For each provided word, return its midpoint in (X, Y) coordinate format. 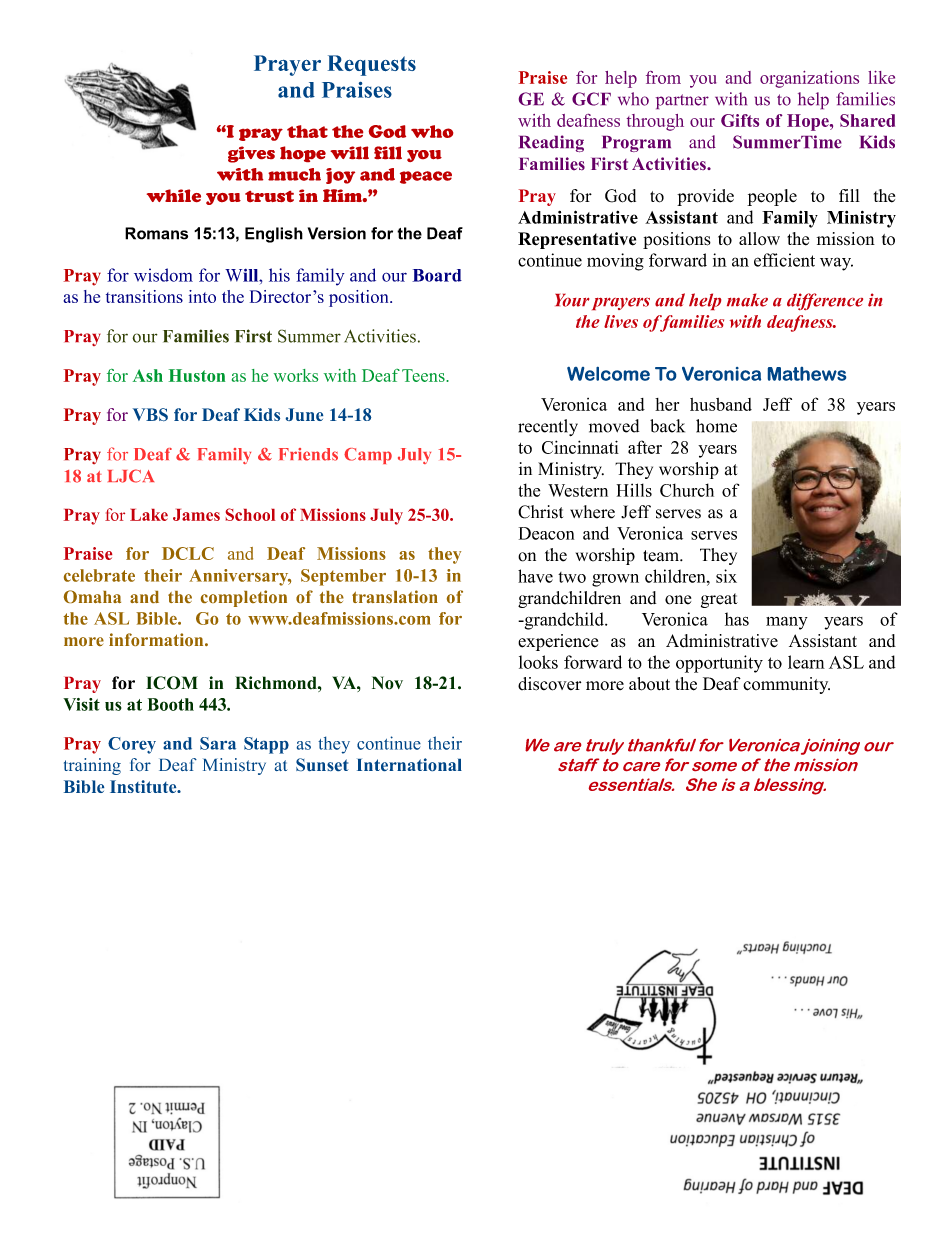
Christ (540, 512)
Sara (218, 743)
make (747, 300)
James (196, 515)
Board (437, 275)
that (307, 131)
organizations (809, 79)
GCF (591, 99)
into (202, 296)
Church (687, 490)
